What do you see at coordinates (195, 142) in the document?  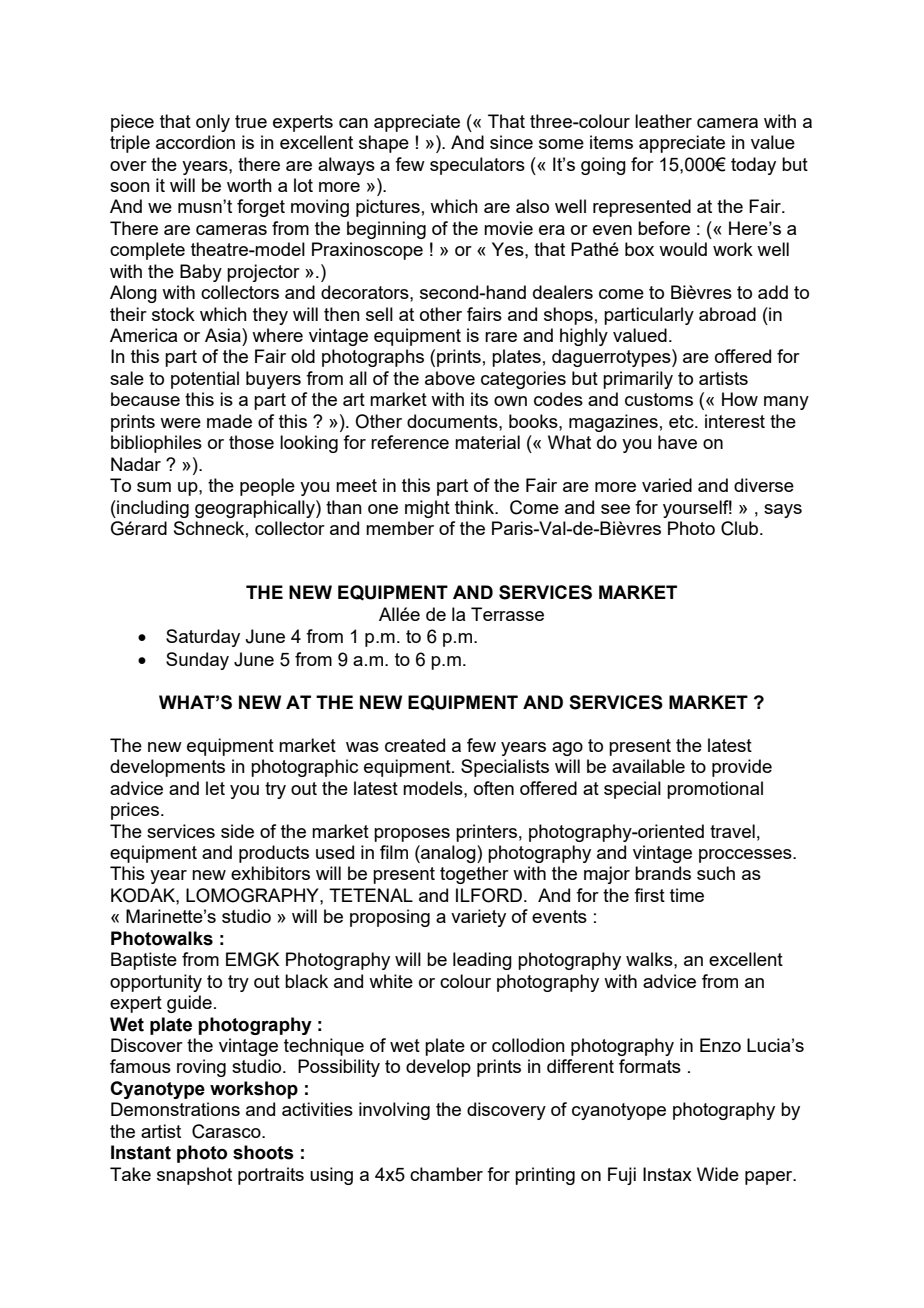 I see `accordion` at bounding box center [195, 142].
